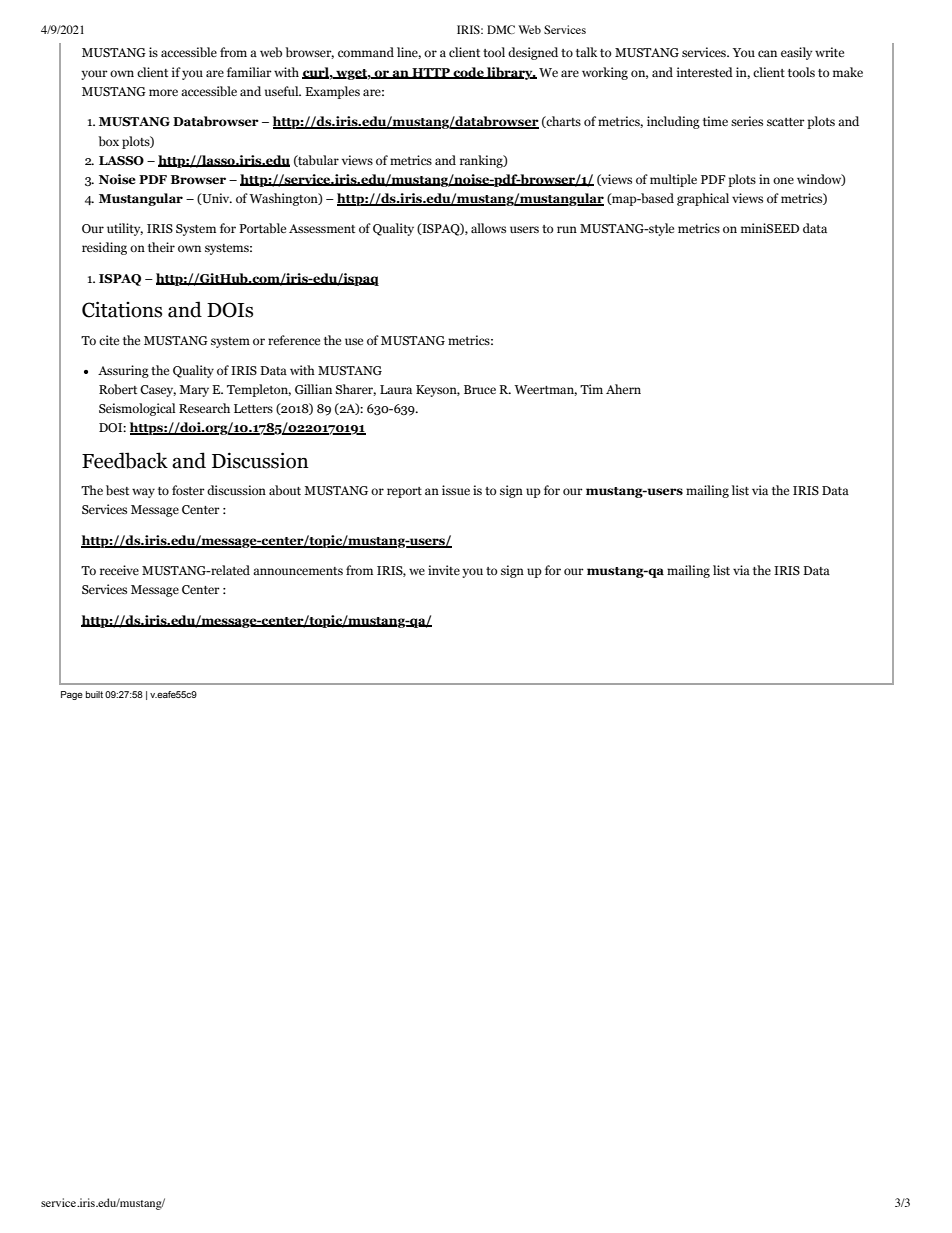 The width and height of the screenshot is (952, 1233). What do you see at coordinates (143, 493) in the screenshot?
I see `way` at bounding box center [143, 493].
